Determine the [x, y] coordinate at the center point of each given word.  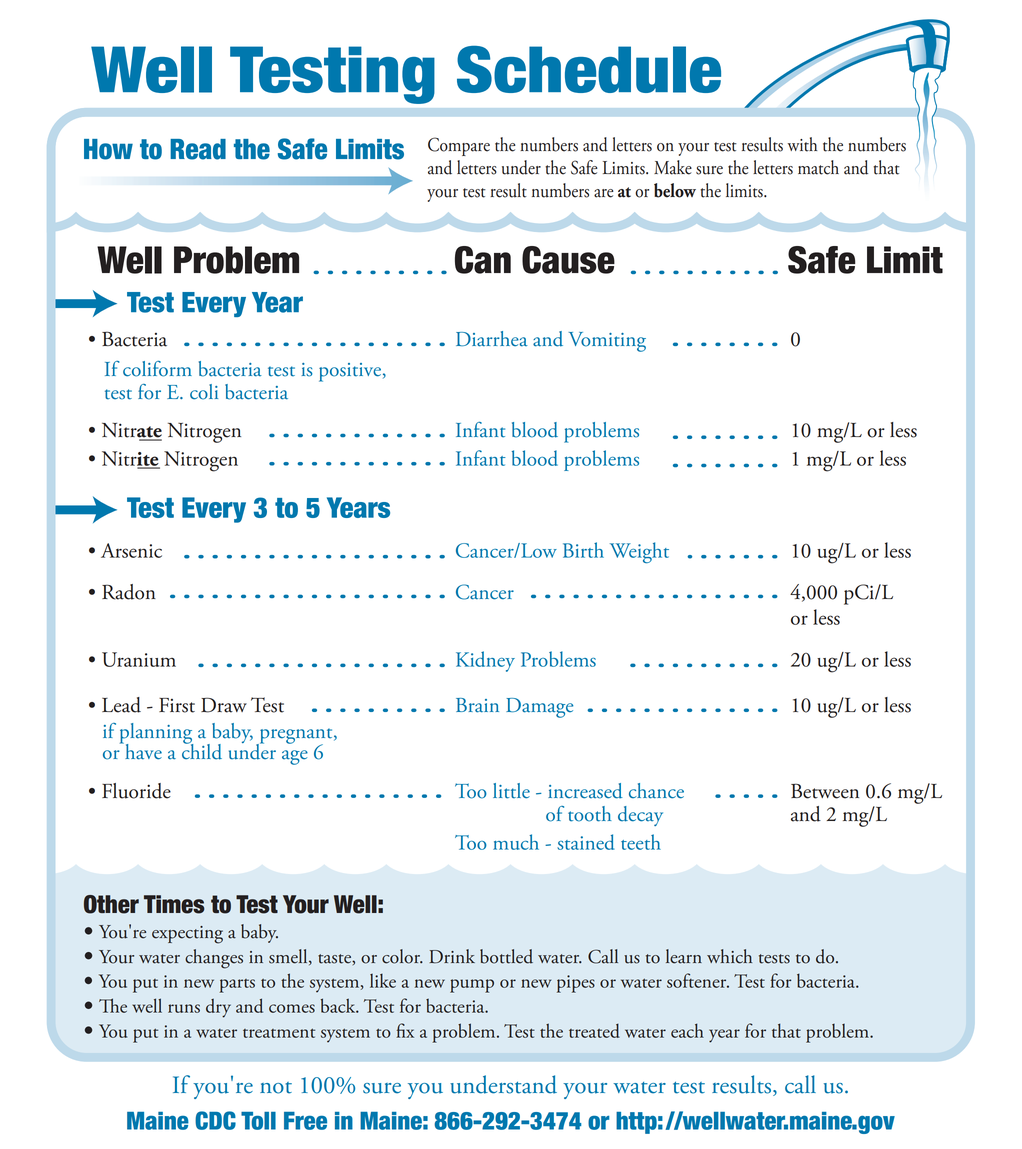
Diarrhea [492, 339]
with [802, 144]
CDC [215, 1120]
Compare [459, 146]
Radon [129, 592]
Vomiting [607, 342]
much [516, 842]
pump [472, 986]
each [687, 1030]
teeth [641, 842]
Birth [583, 550]
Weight [639, 552]
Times [174, 904]
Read [198, 149]
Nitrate [132, 431]
